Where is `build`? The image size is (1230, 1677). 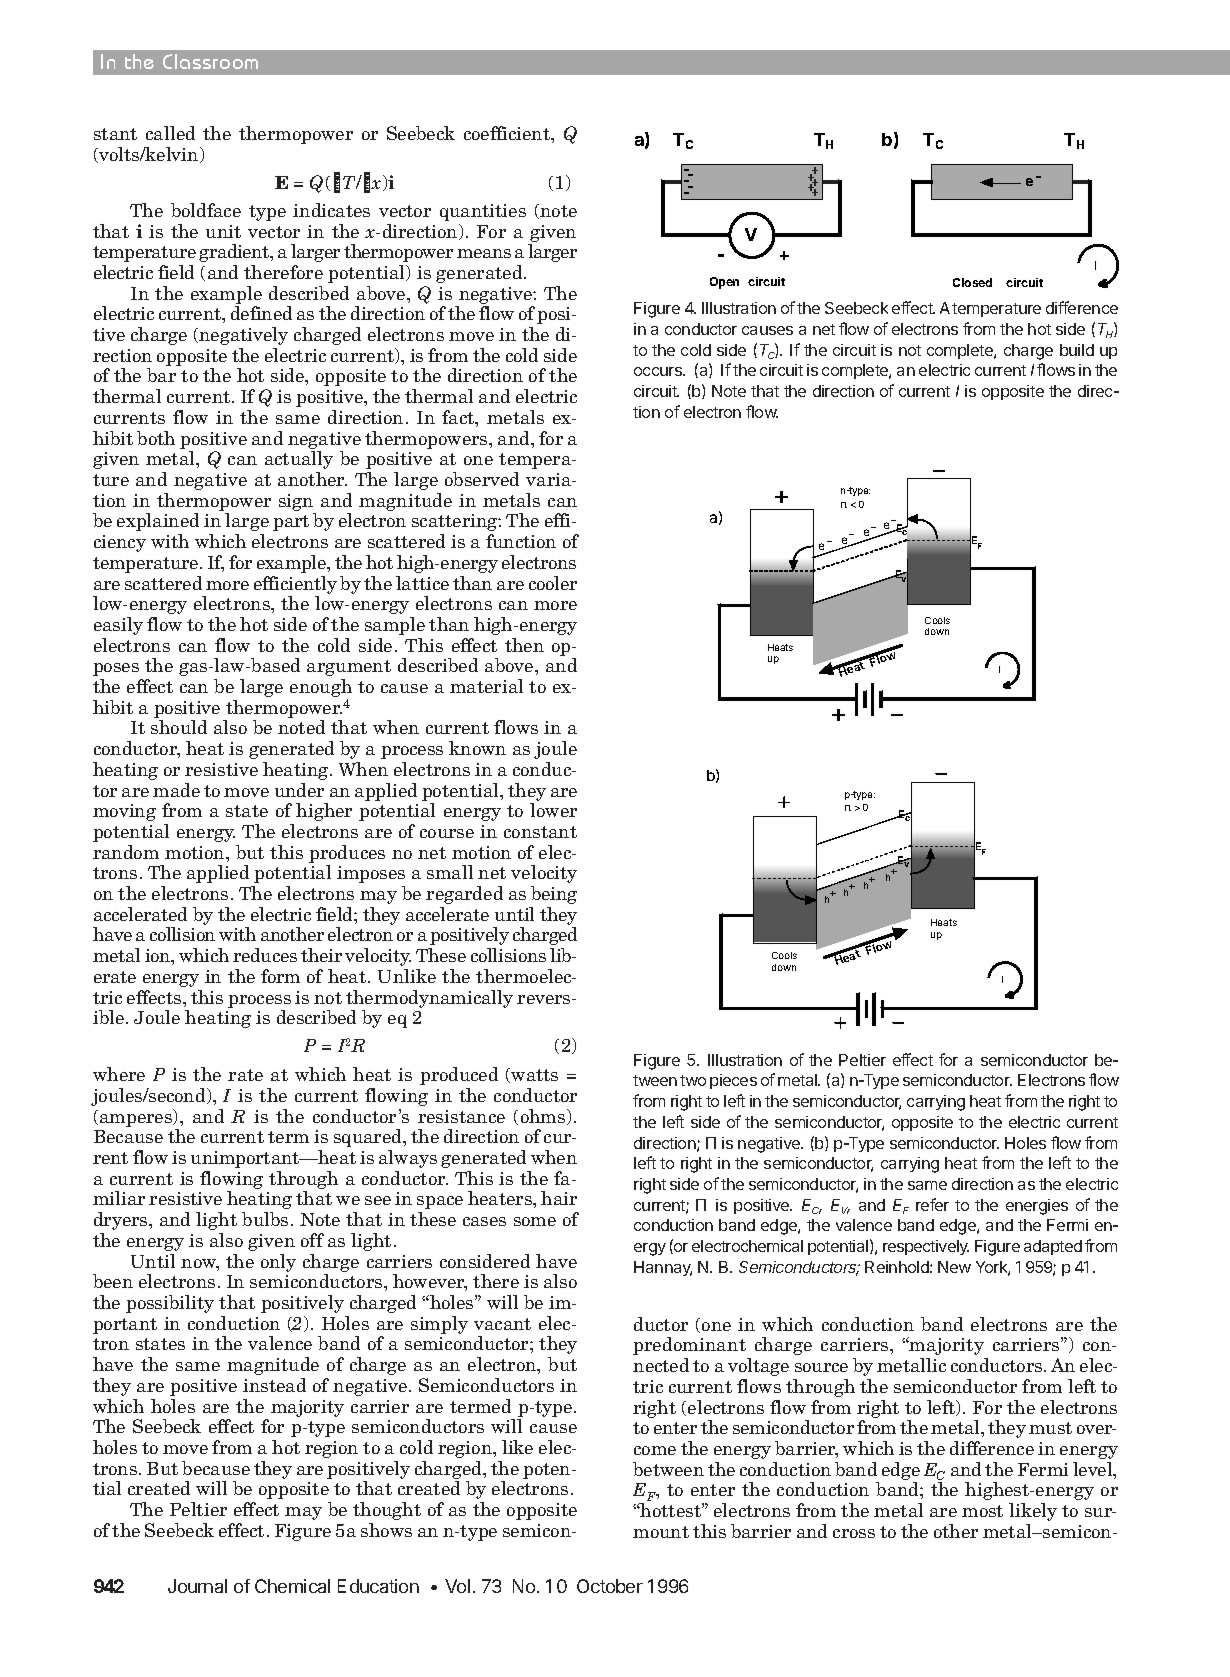
build is located at coordinates (1077, 350).
